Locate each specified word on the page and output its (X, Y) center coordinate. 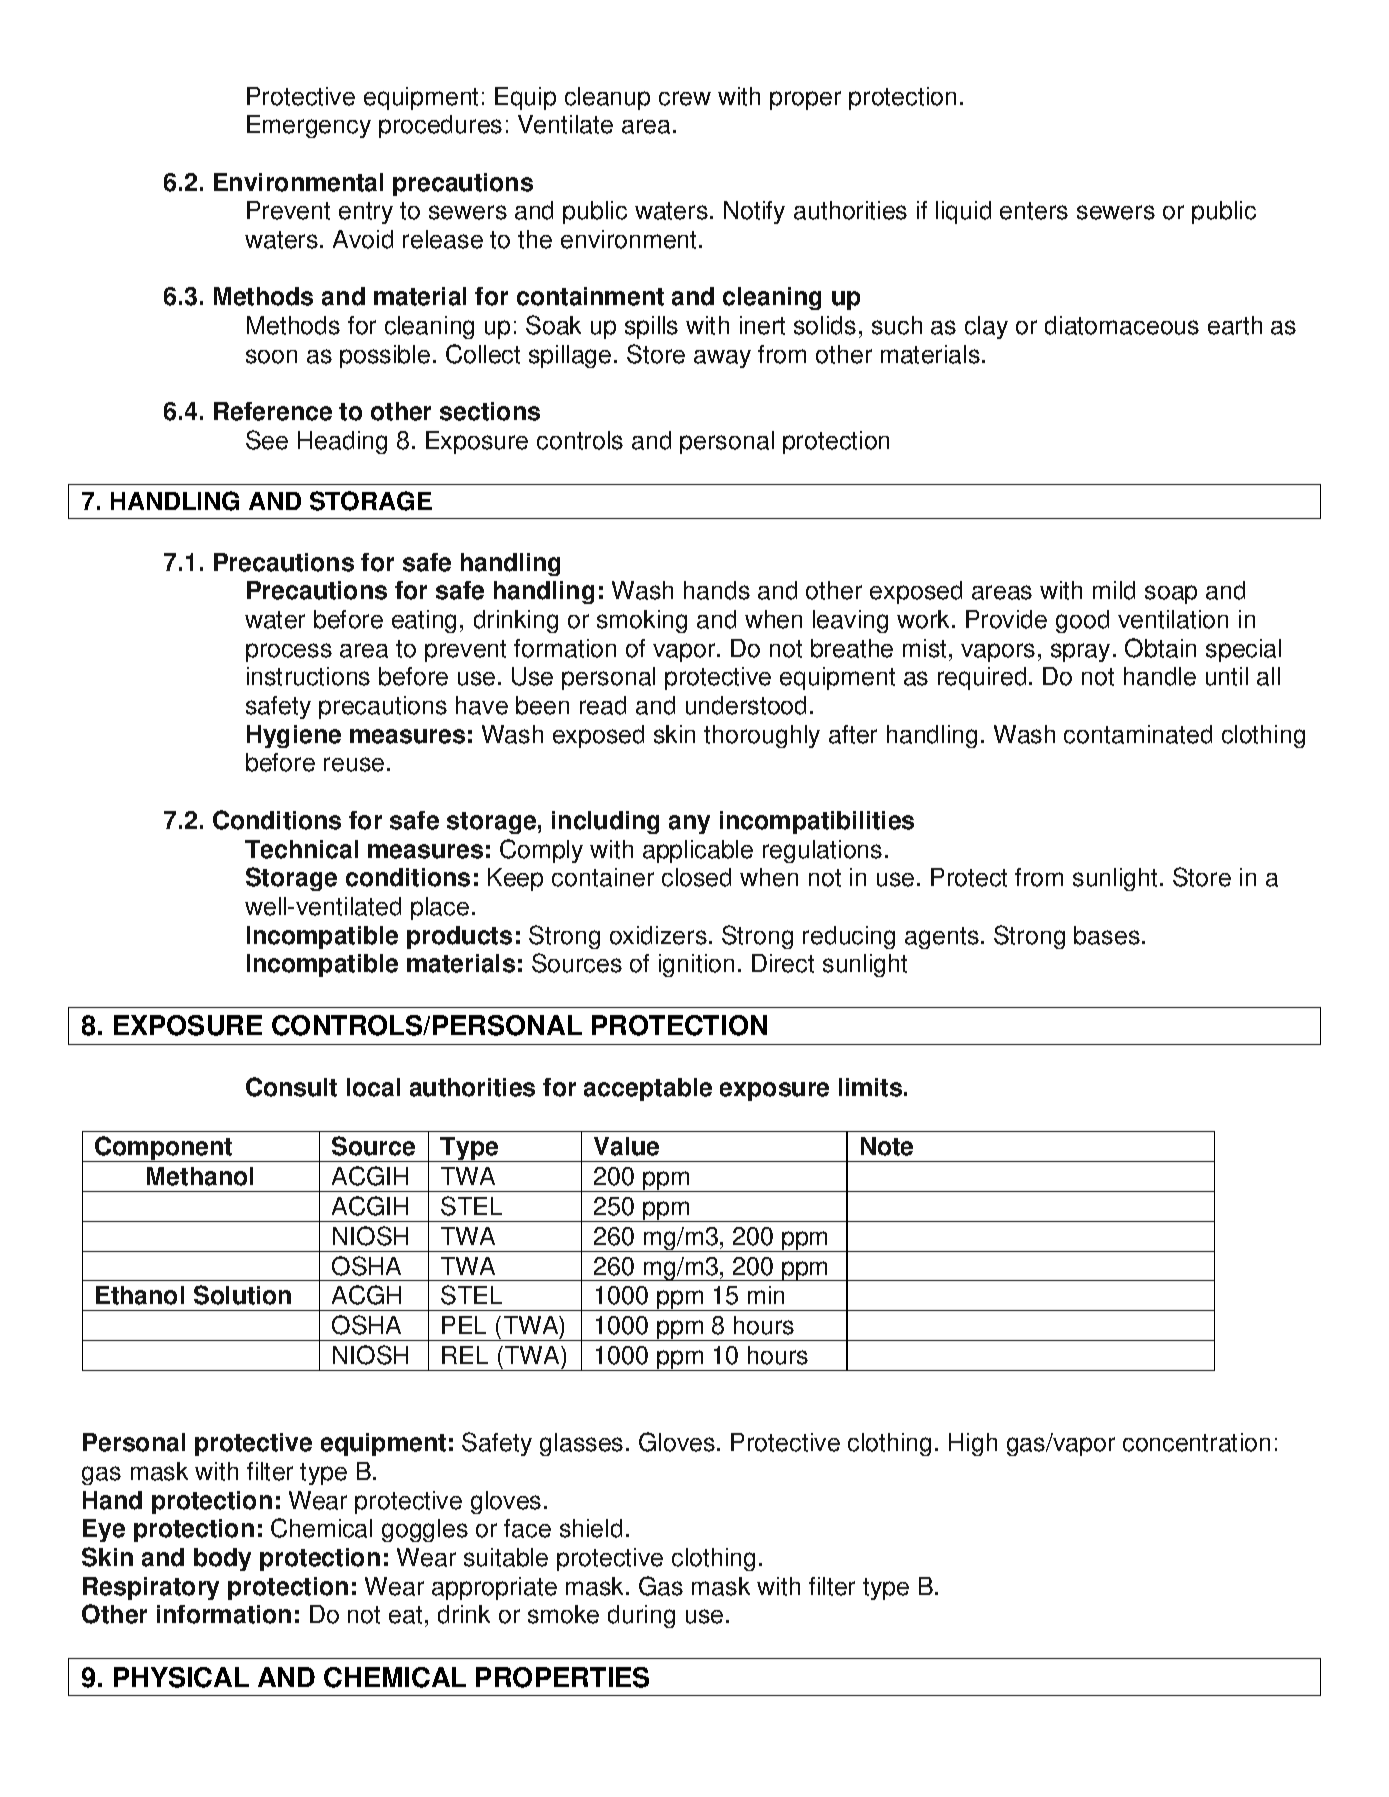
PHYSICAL (181, 1677)
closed (696, 877)
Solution (242, 1295)
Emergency (309, 126)
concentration (1196, 1442)
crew (685, 98)
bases (1107, 935)
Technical (301, 849)
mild (1114, 590)
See (267, 440)
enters (1034, 211)
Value (626, 1146)
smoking (642, 621)
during (641, 1616)
